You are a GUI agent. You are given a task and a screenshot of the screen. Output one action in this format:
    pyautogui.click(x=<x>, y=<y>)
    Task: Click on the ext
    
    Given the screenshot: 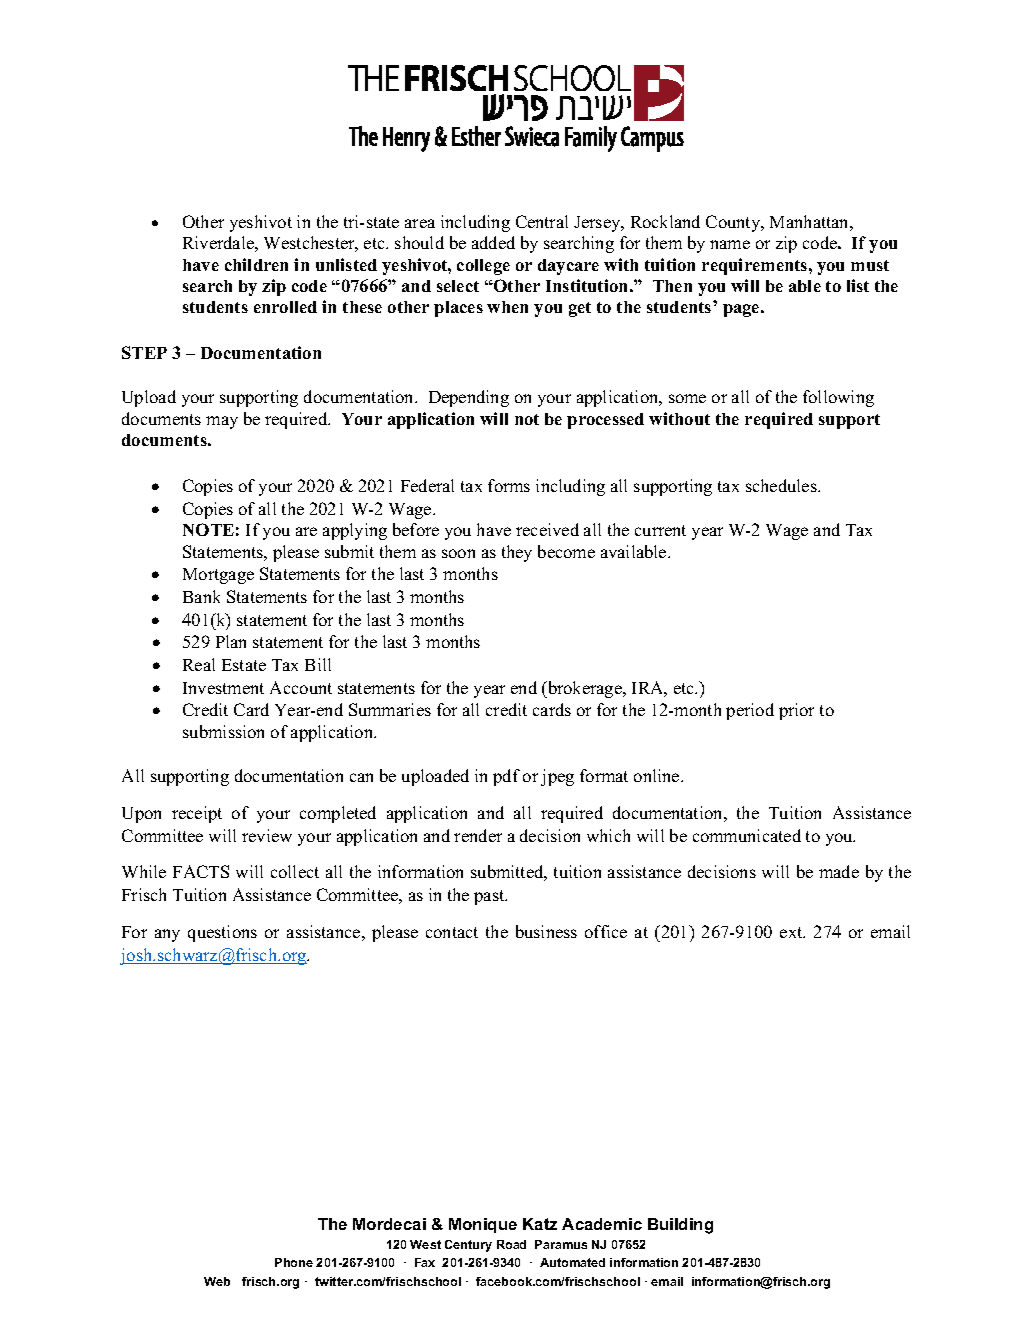 What is the action you would take?
    pyautogui.click(x=792, y=932)
